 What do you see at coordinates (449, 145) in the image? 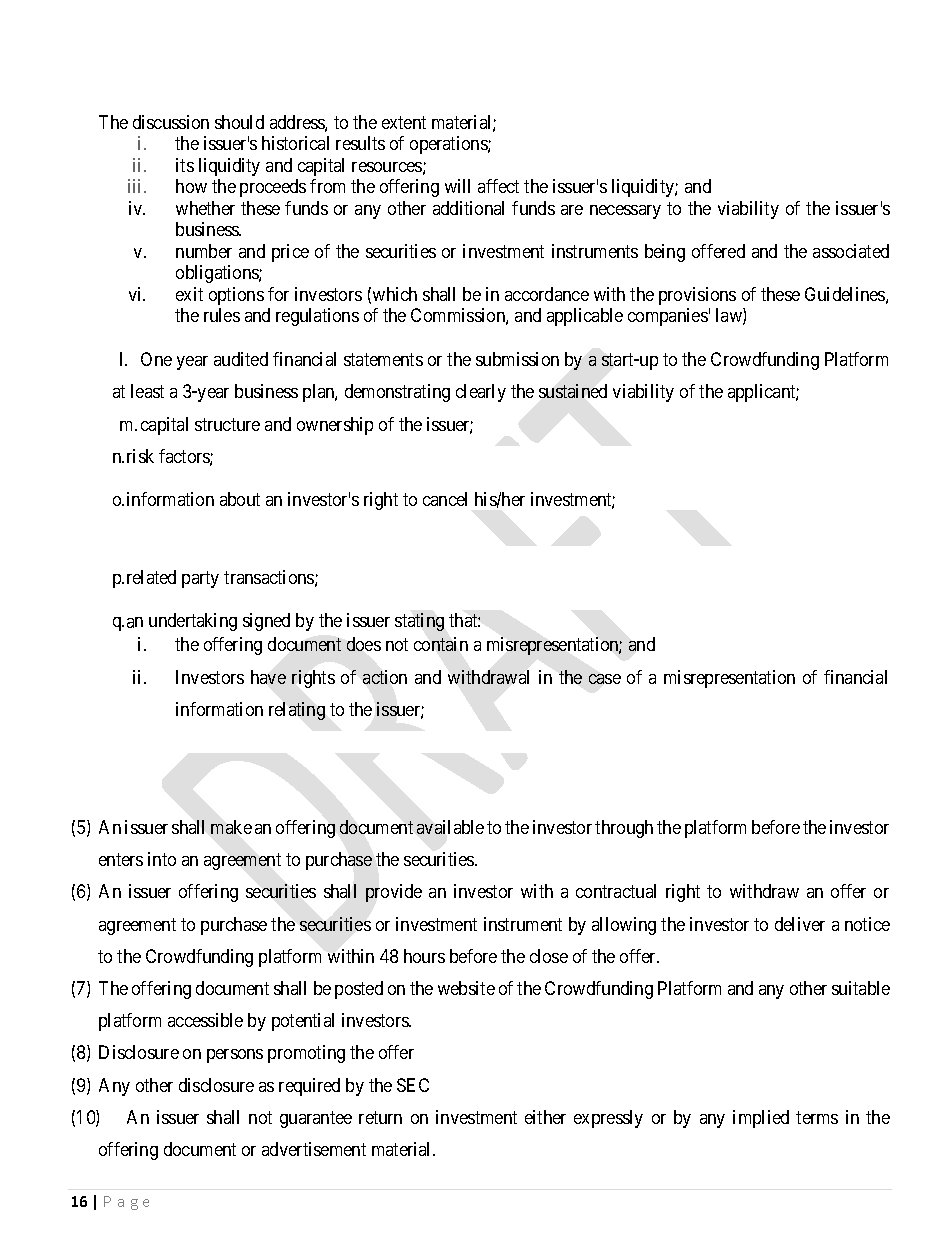
I see `operations` at bounding box center [449, 145].
